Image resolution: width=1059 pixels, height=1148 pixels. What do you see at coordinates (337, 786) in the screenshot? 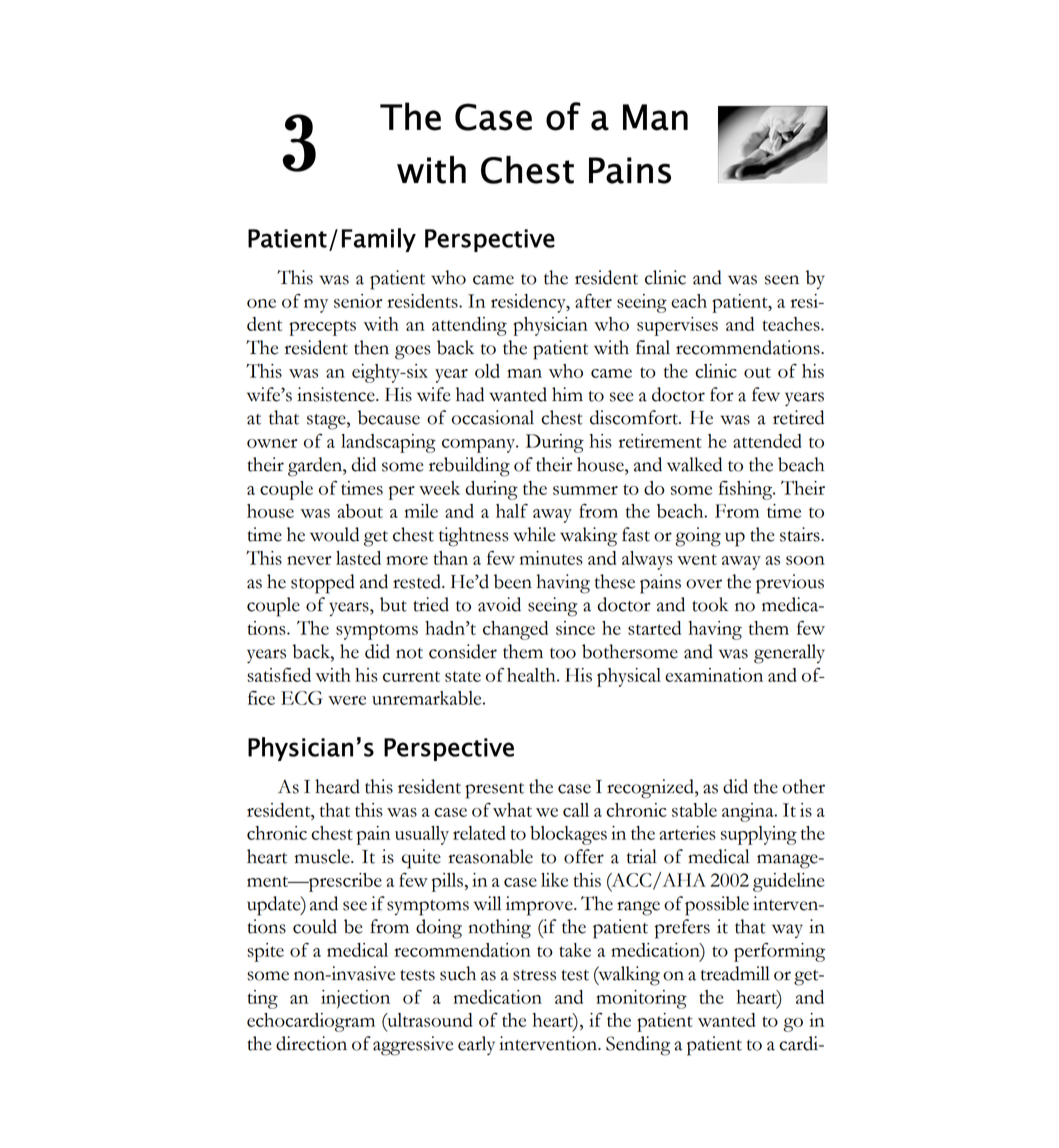
I see `heard` at bounding box center [337, 786].
